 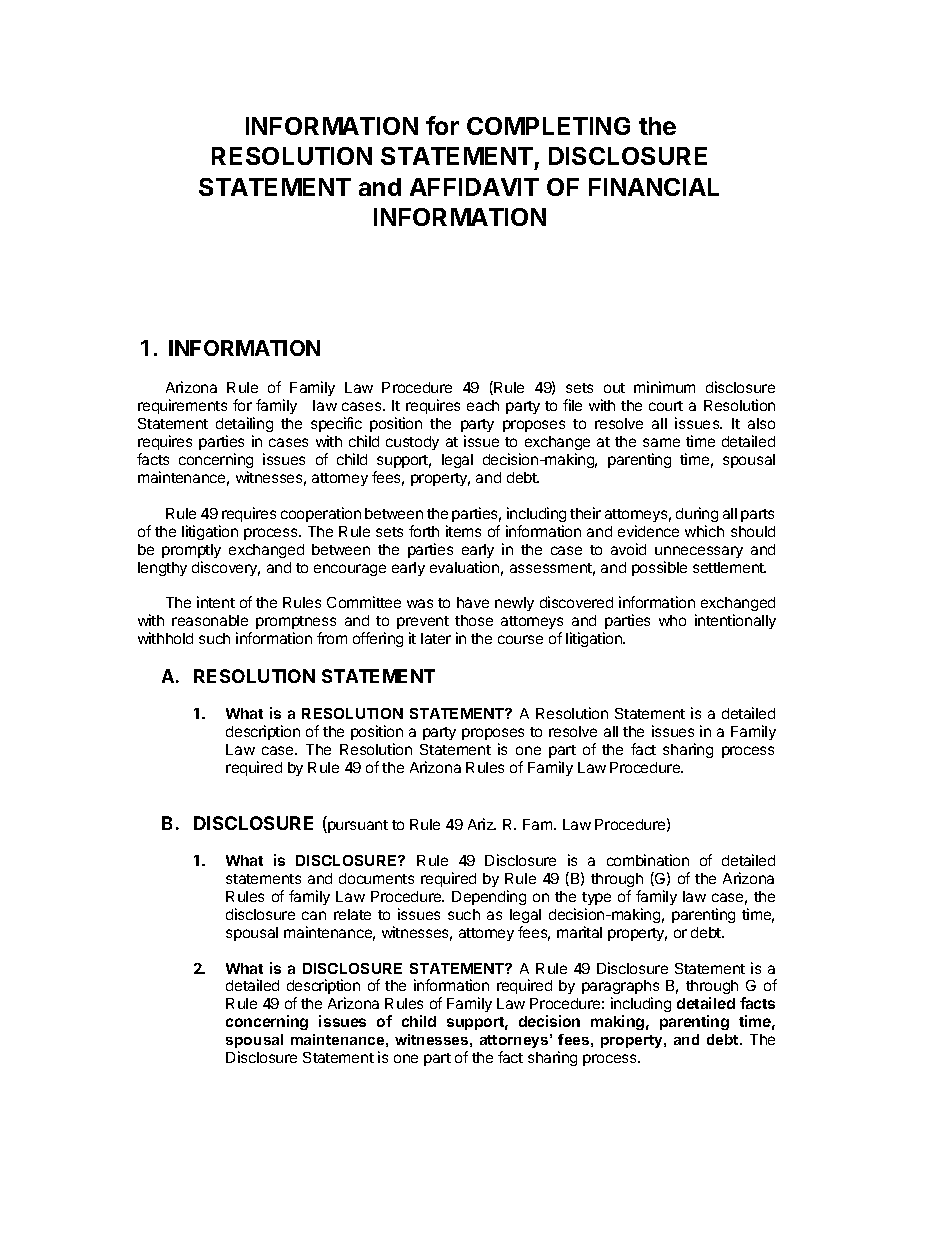 I want to click on can, so click(x=314, y=915).
